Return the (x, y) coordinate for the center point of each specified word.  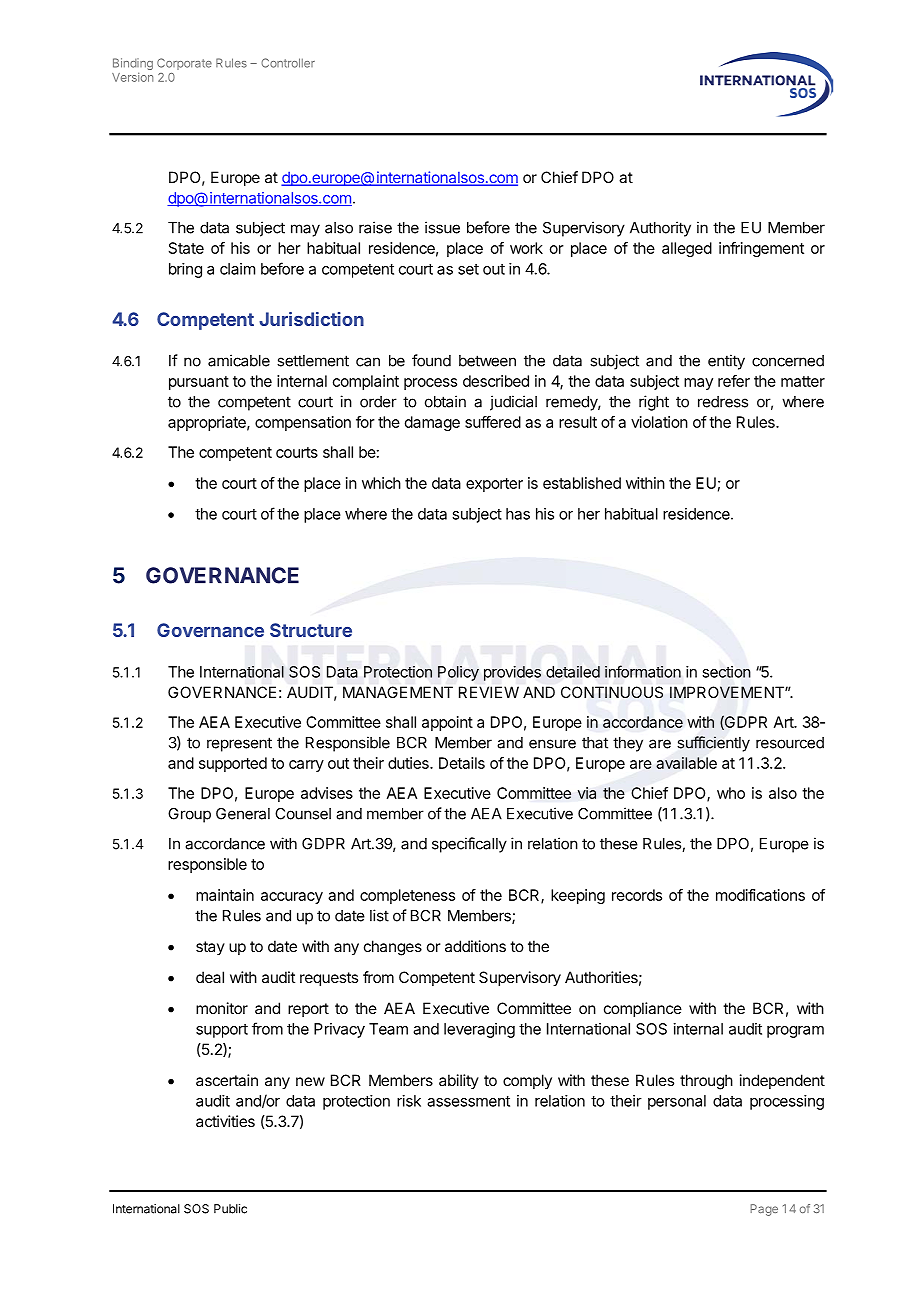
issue (442, 227)
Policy (458, 673)
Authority (660, 229)
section (726, 672)
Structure (311, 630)
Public (230, 1209)
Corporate (184, 64)
